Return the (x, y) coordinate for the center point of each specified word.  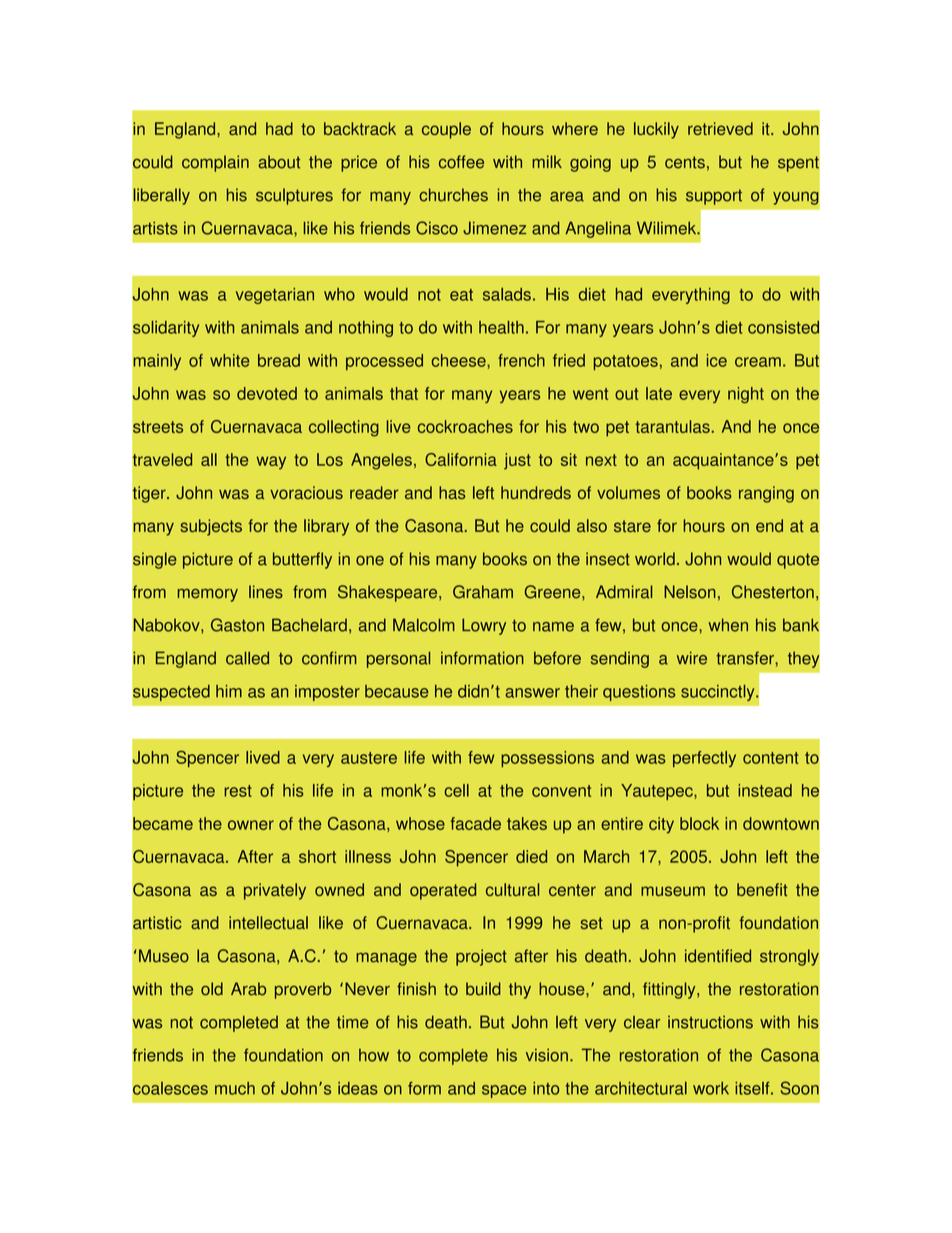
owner (251, 825)
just (517, 461)
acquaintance (724, 461)
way (271, 463)
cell (456, 790)
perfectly (704, 759)
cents (685, 162)
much (235, 1088)
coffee (461, 162)
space (504, 1091)
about (279, 162)
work (711, 1088)
